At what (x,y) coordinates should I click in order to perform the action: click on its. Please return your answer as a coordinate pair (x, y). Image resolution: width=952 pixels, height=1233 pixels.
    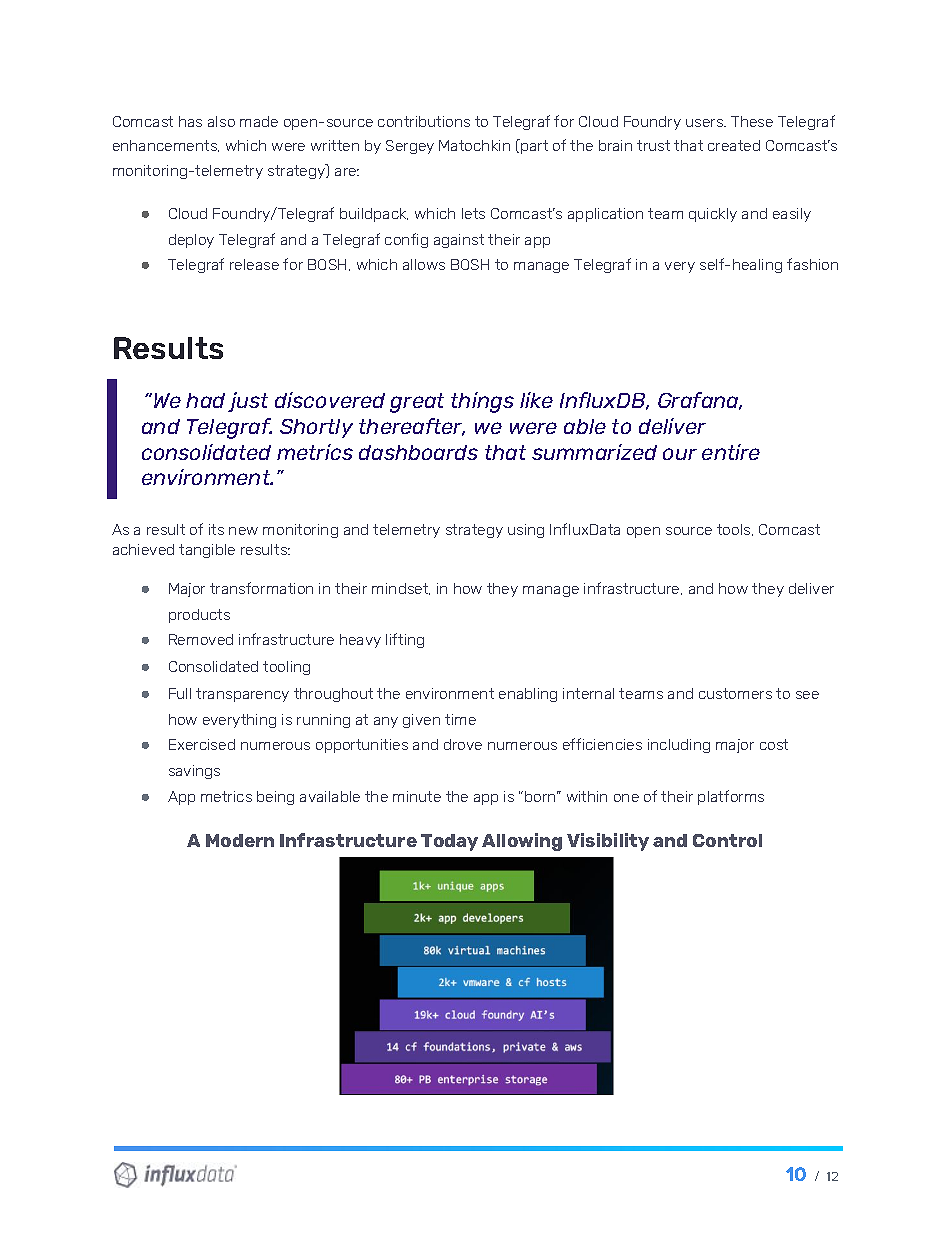
    Looking at the image, I should click on (216, 529).
